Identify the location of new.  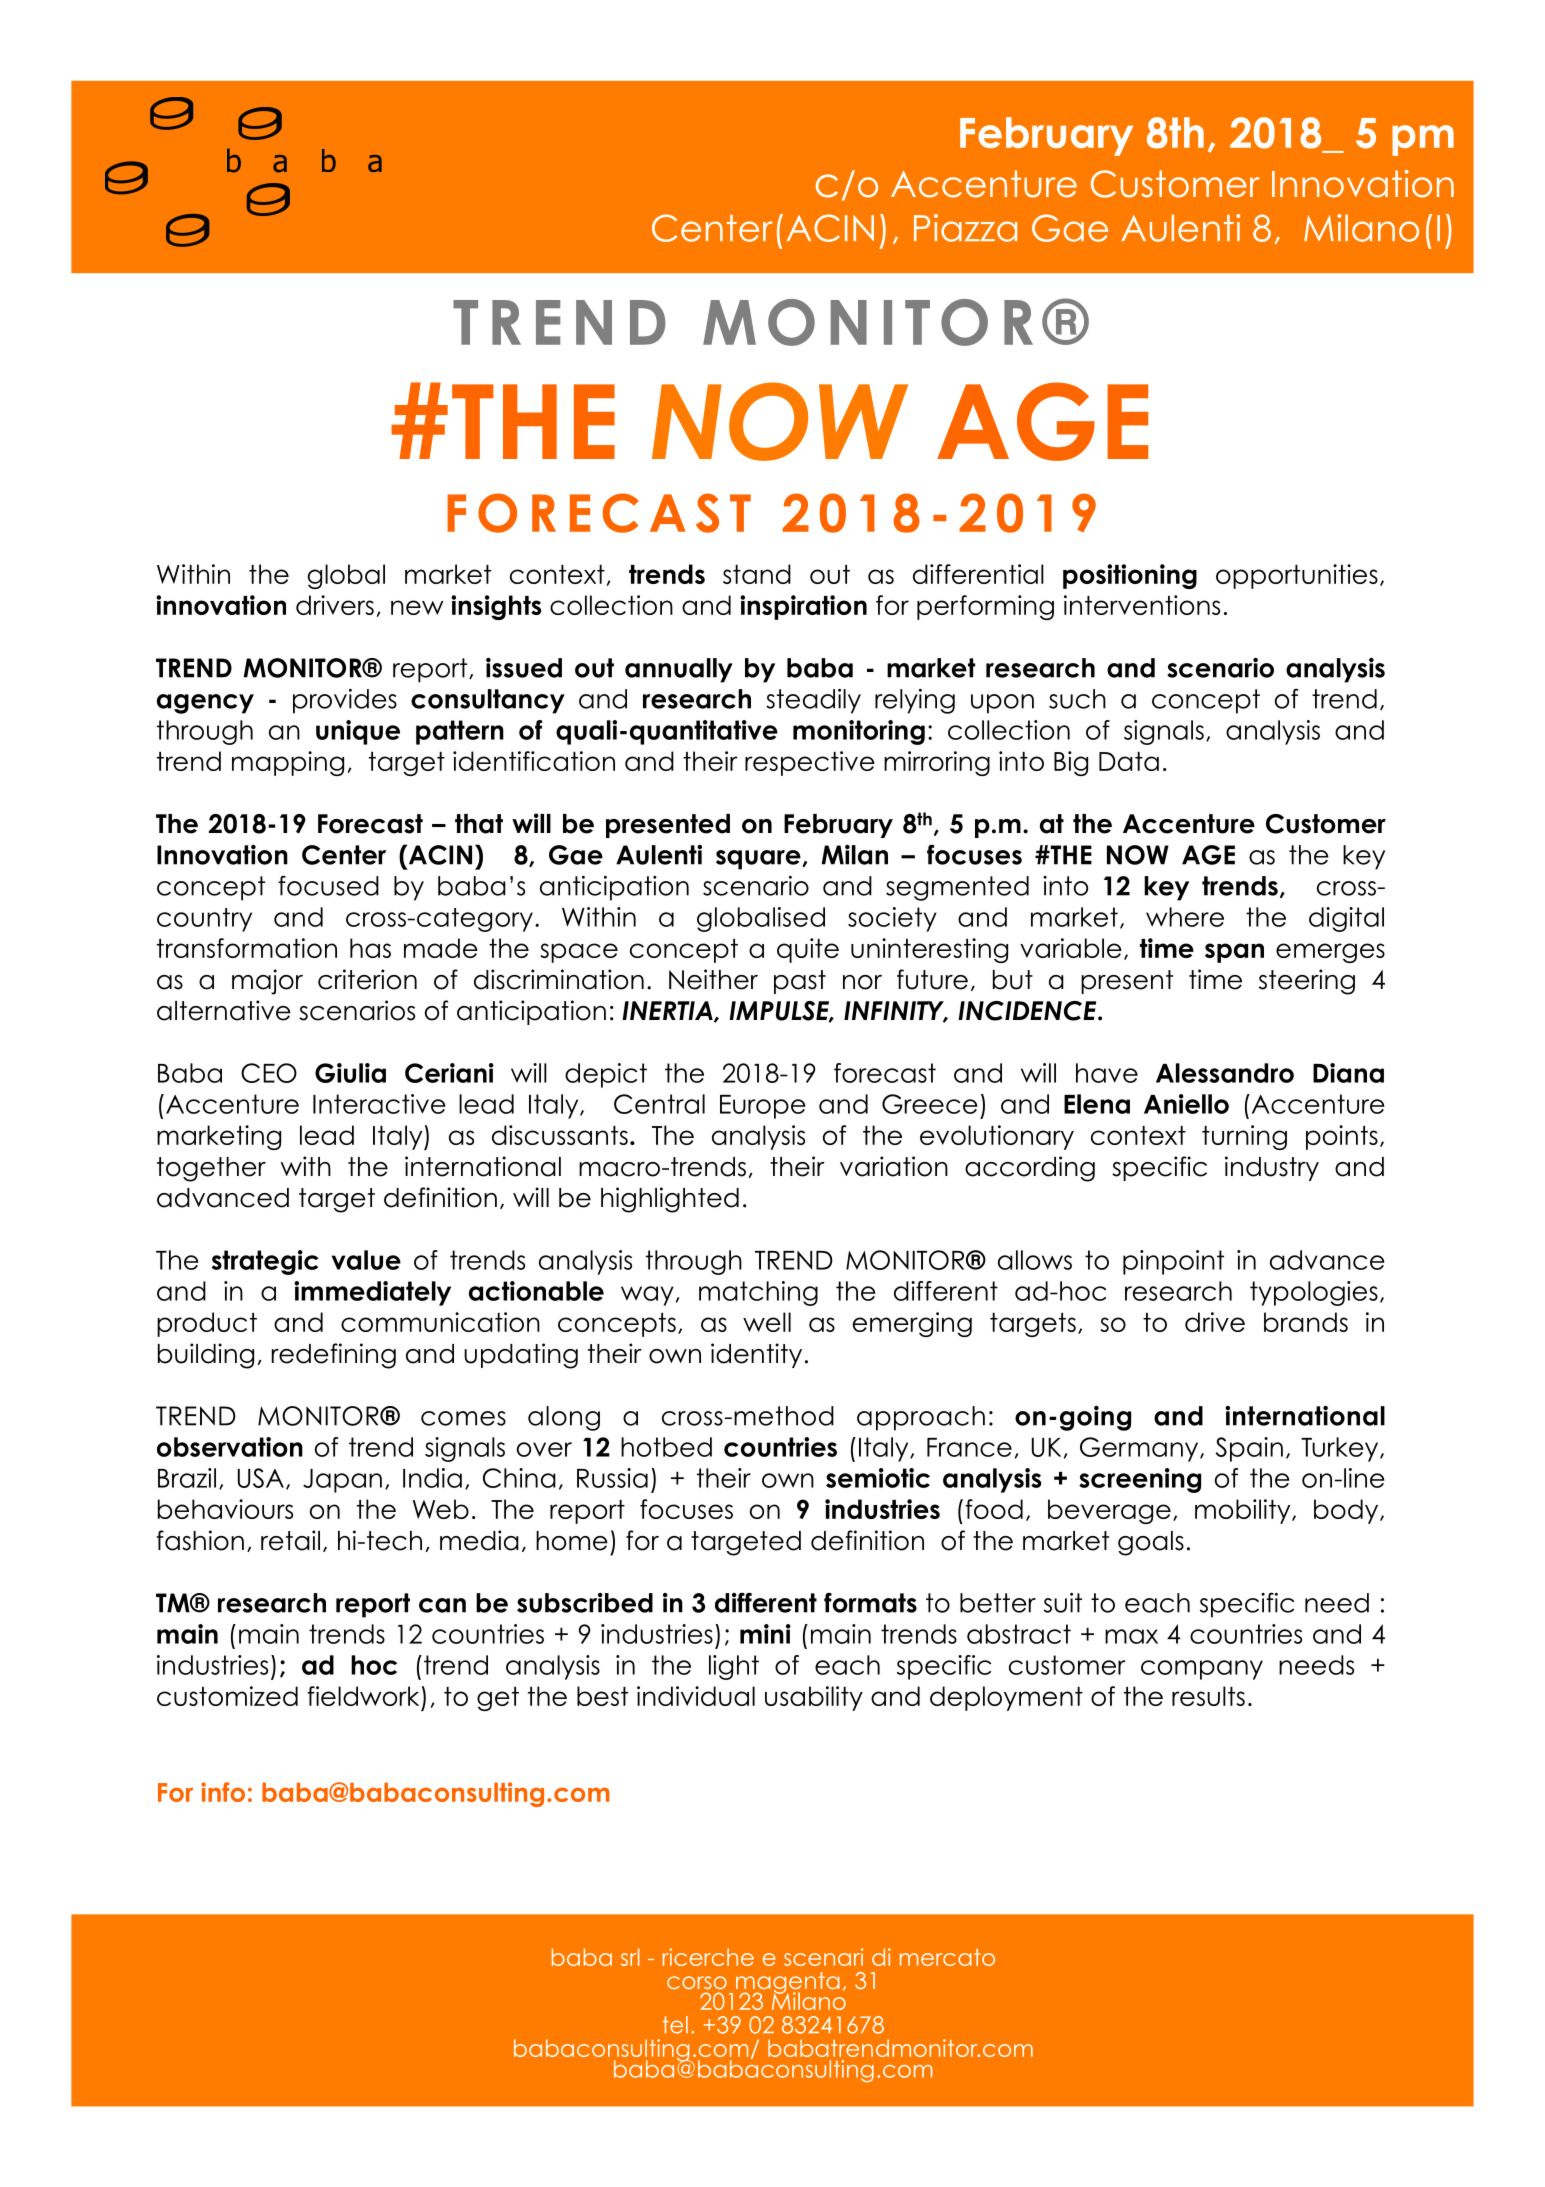
(417, 607).
